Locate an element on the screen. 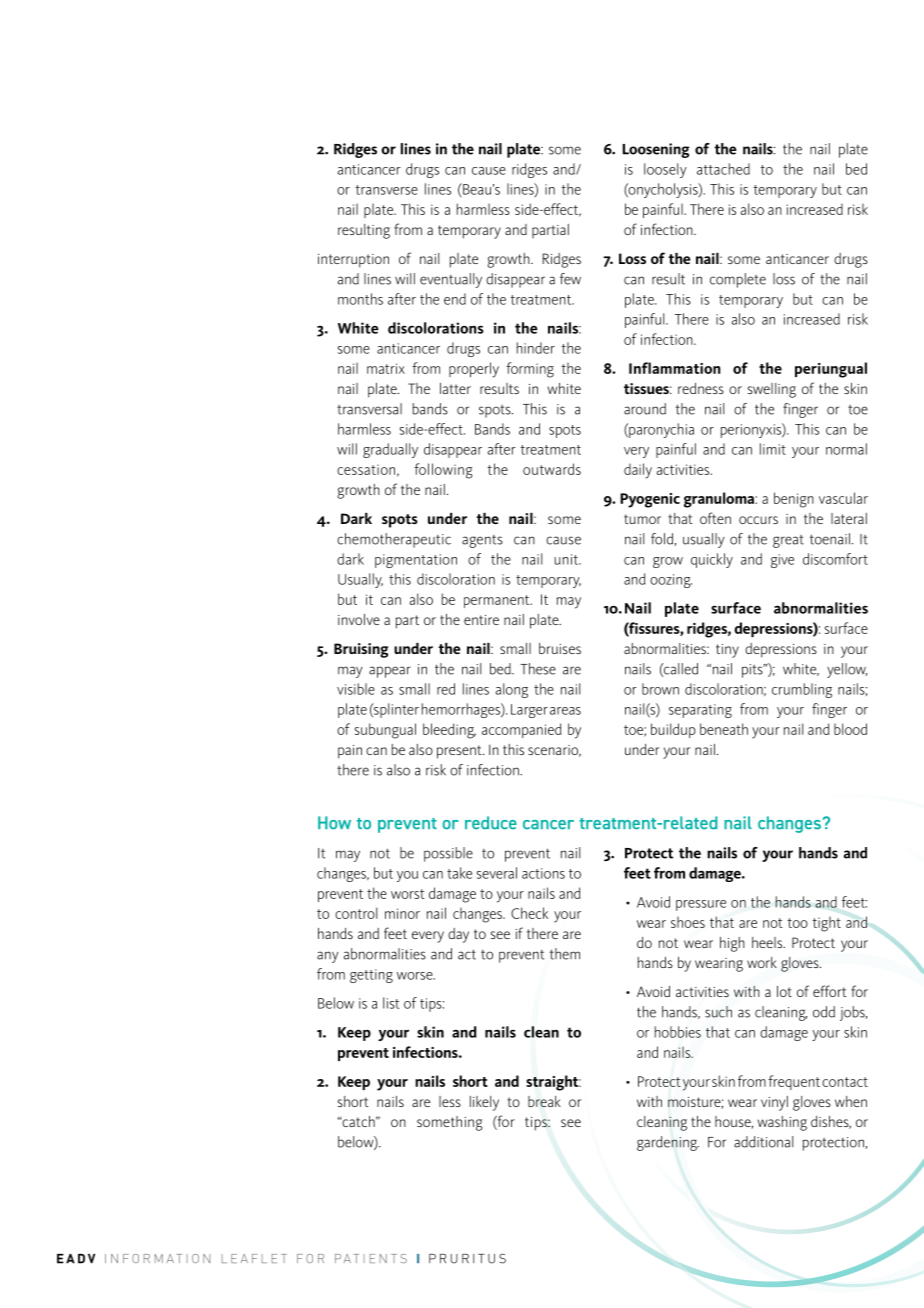 The image size is (924, 1308). benign is located at coordinates (794, 500).
